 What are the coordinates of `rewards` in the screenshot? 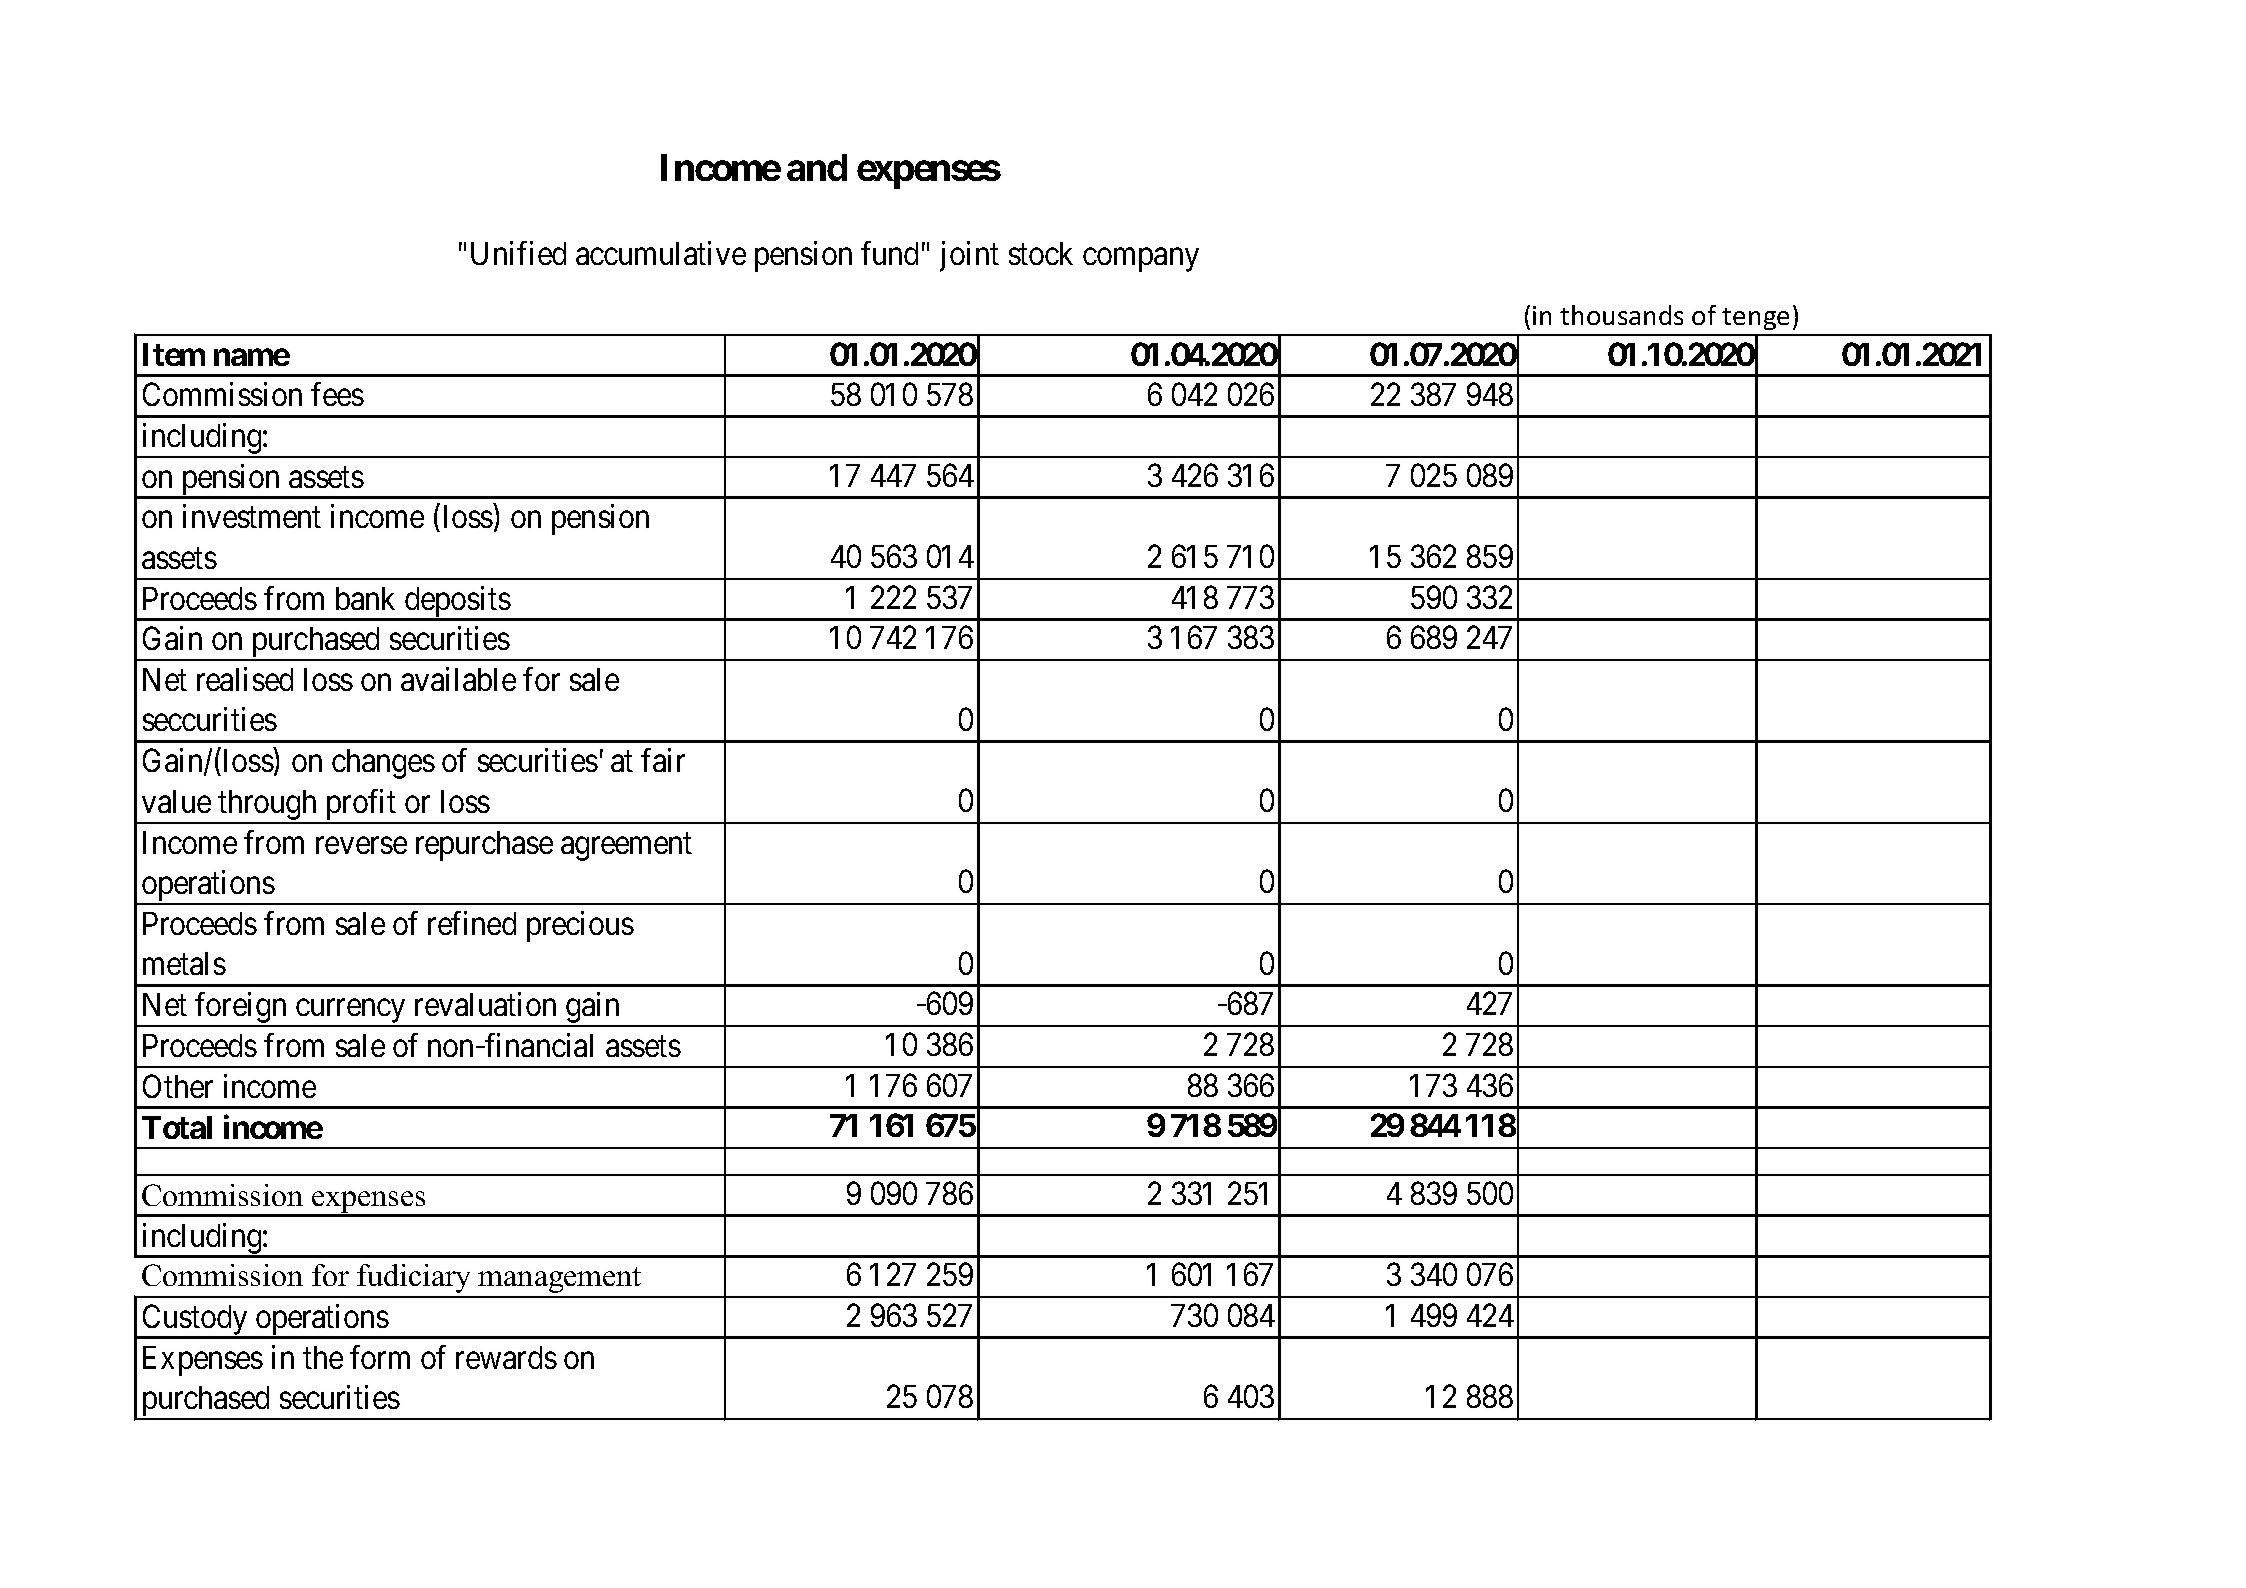 It's located at (506, 1357).
